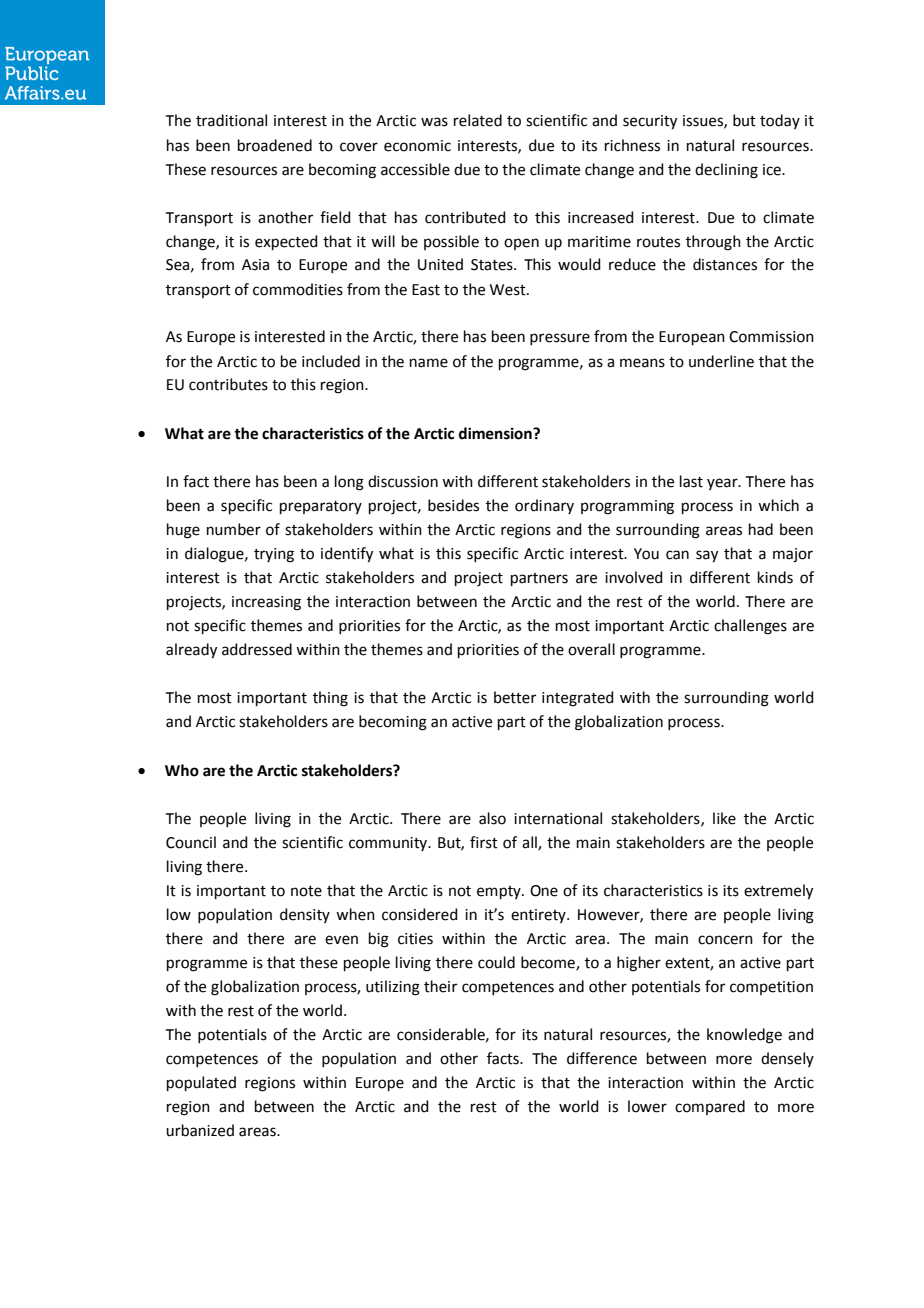 This screenshot has width=924, height=1308. What do you see at coordinates (723, 484) in the screenshot?
I see `year` at bounding box center [723, 484].
